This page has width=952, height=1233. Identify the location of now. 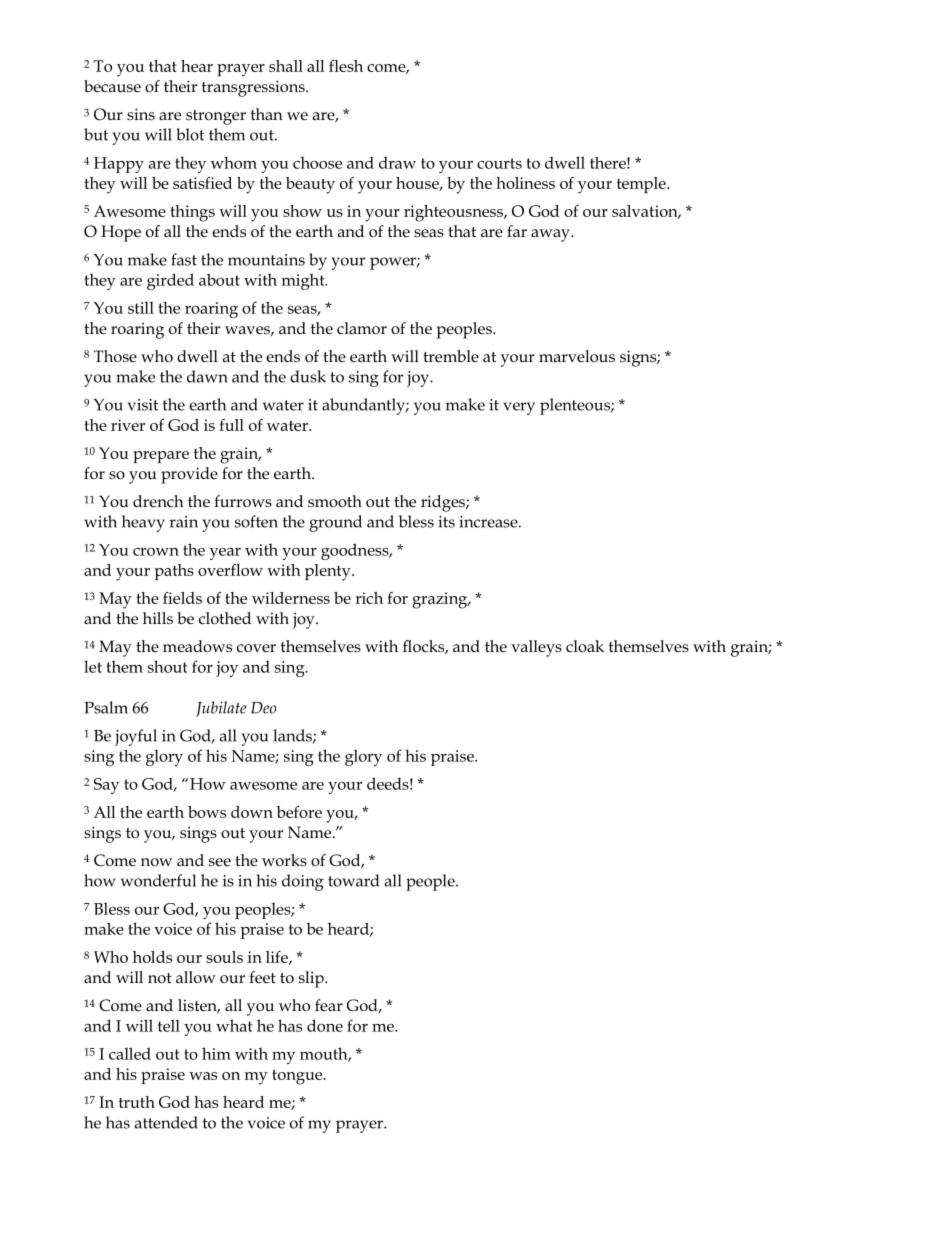
(156, 862).
